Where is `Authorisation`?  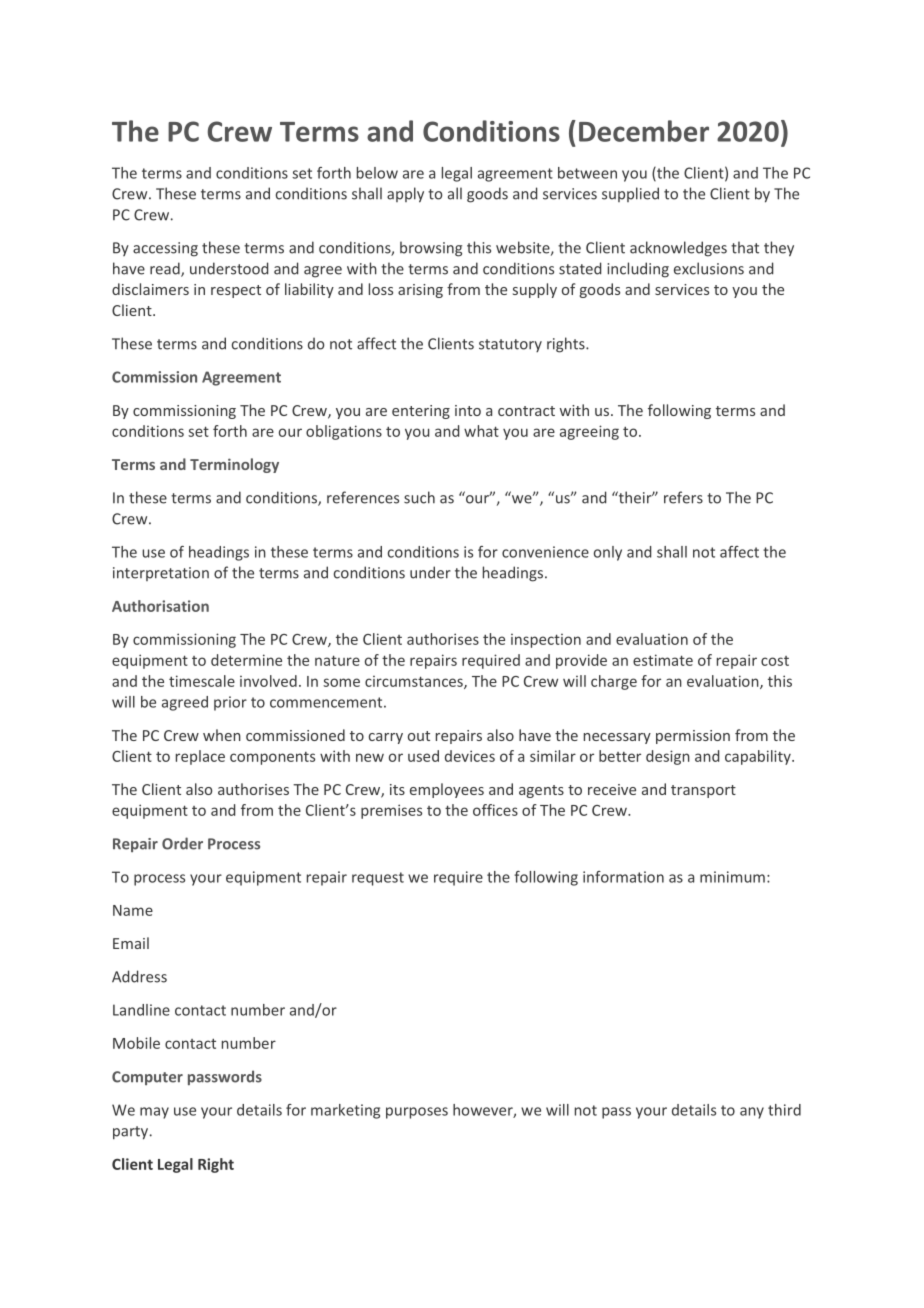 Authorisation is located at coordinates (160, 606).
